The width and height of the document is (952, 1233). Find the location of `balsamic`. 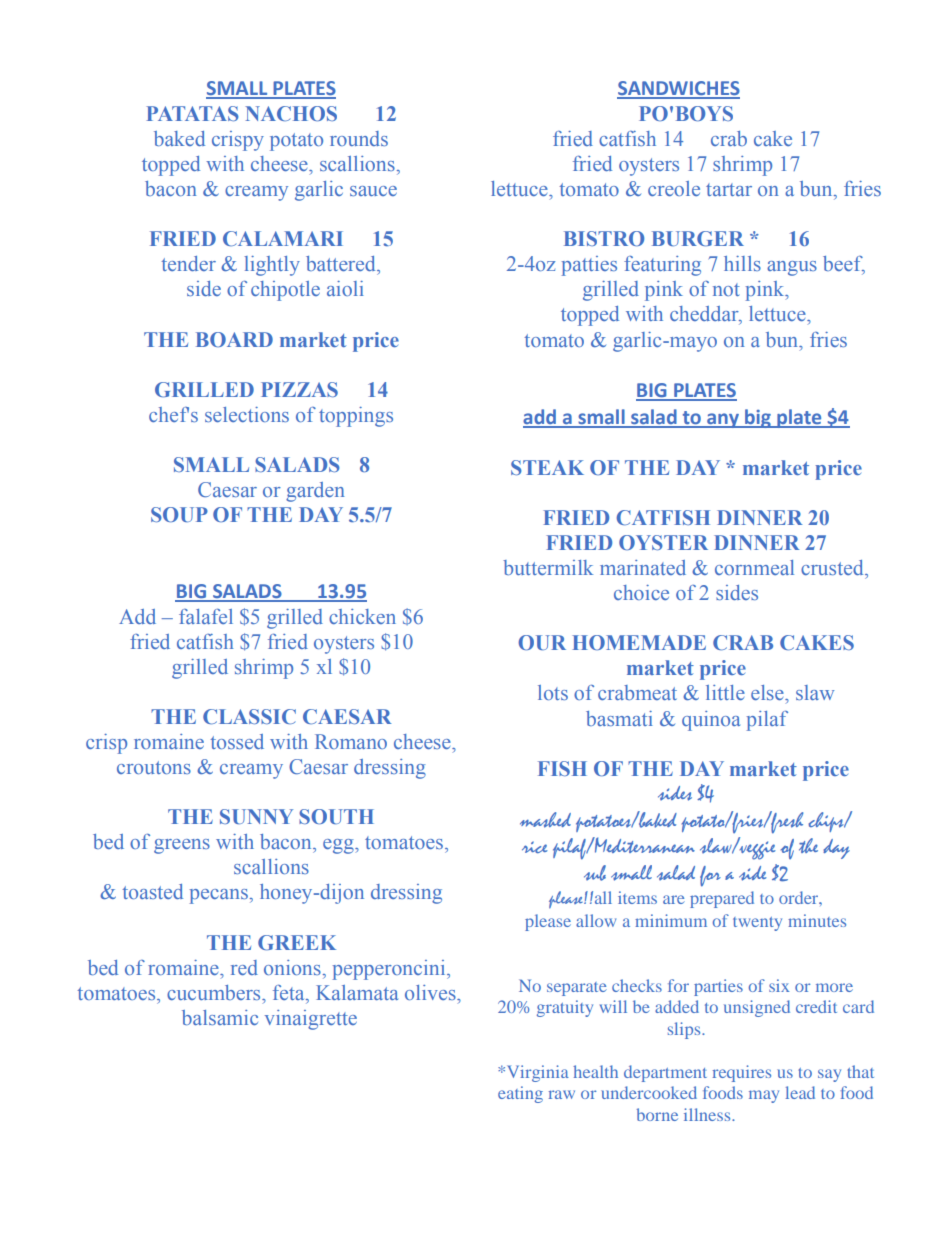

balsamic is located at coordinates (220, 1017).
